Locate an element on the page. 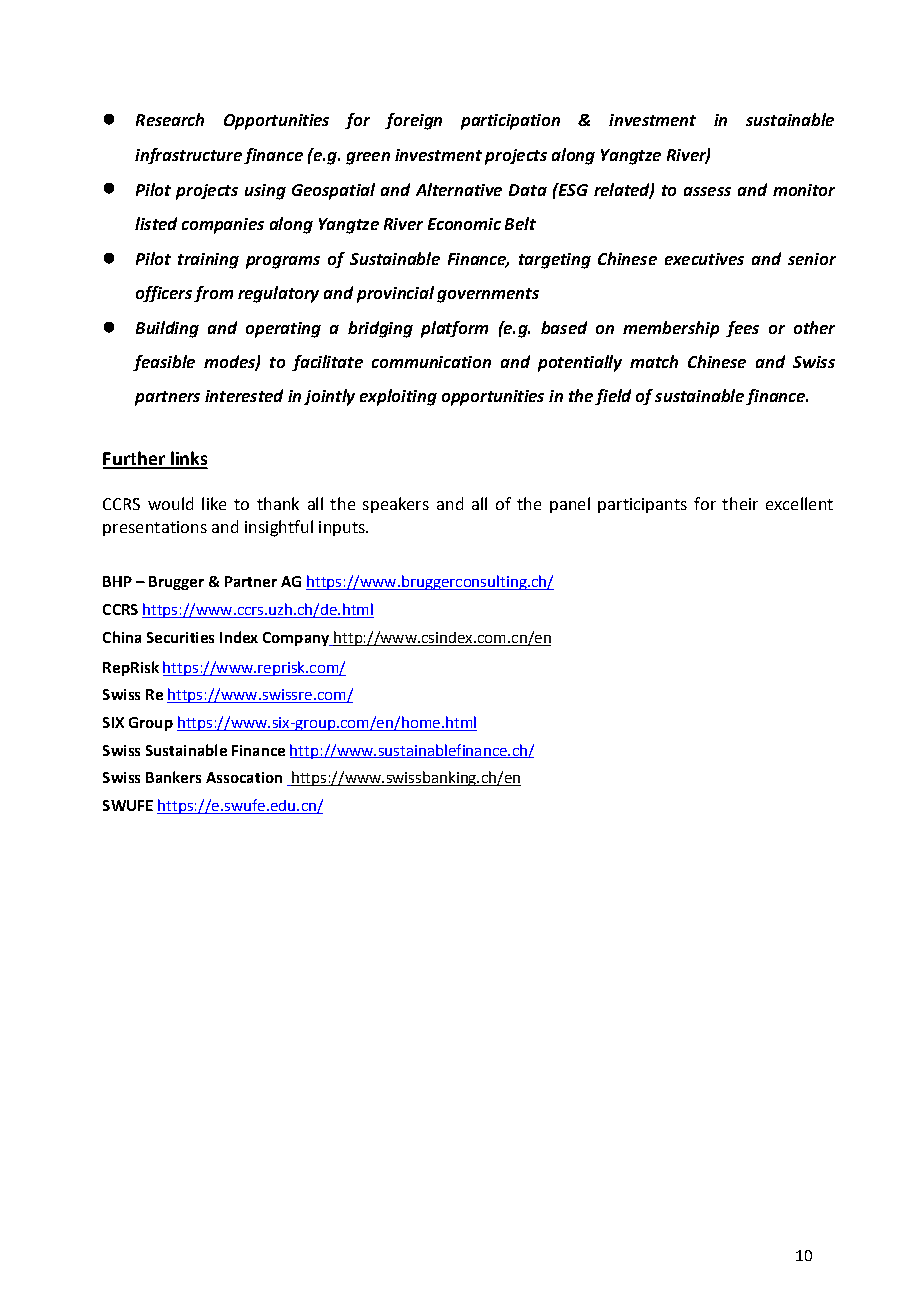 The image size is (924, 1309). their is located at coordinates (740, 503).
